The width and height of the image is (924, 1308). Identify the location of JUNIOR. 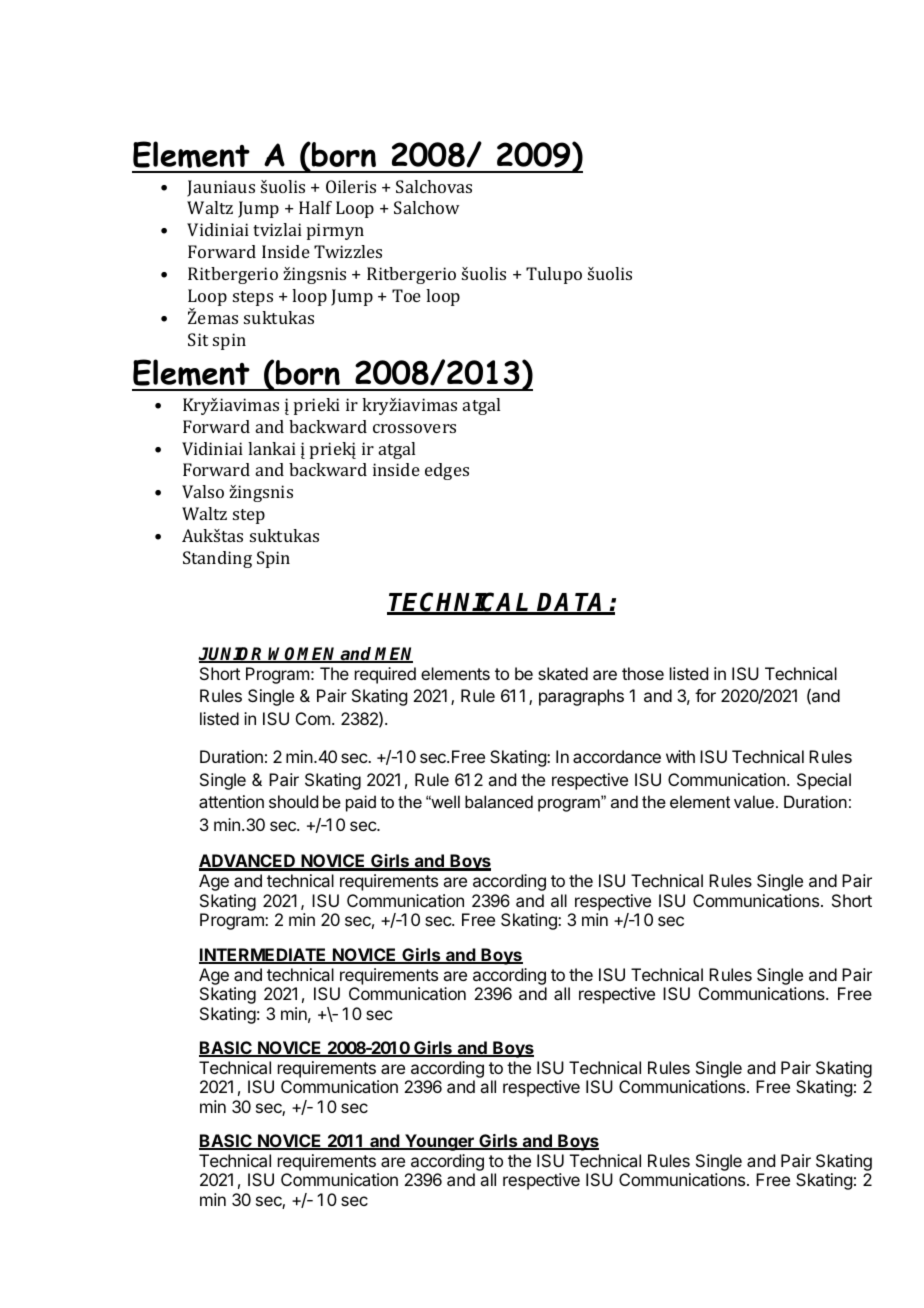
(232, 655).
